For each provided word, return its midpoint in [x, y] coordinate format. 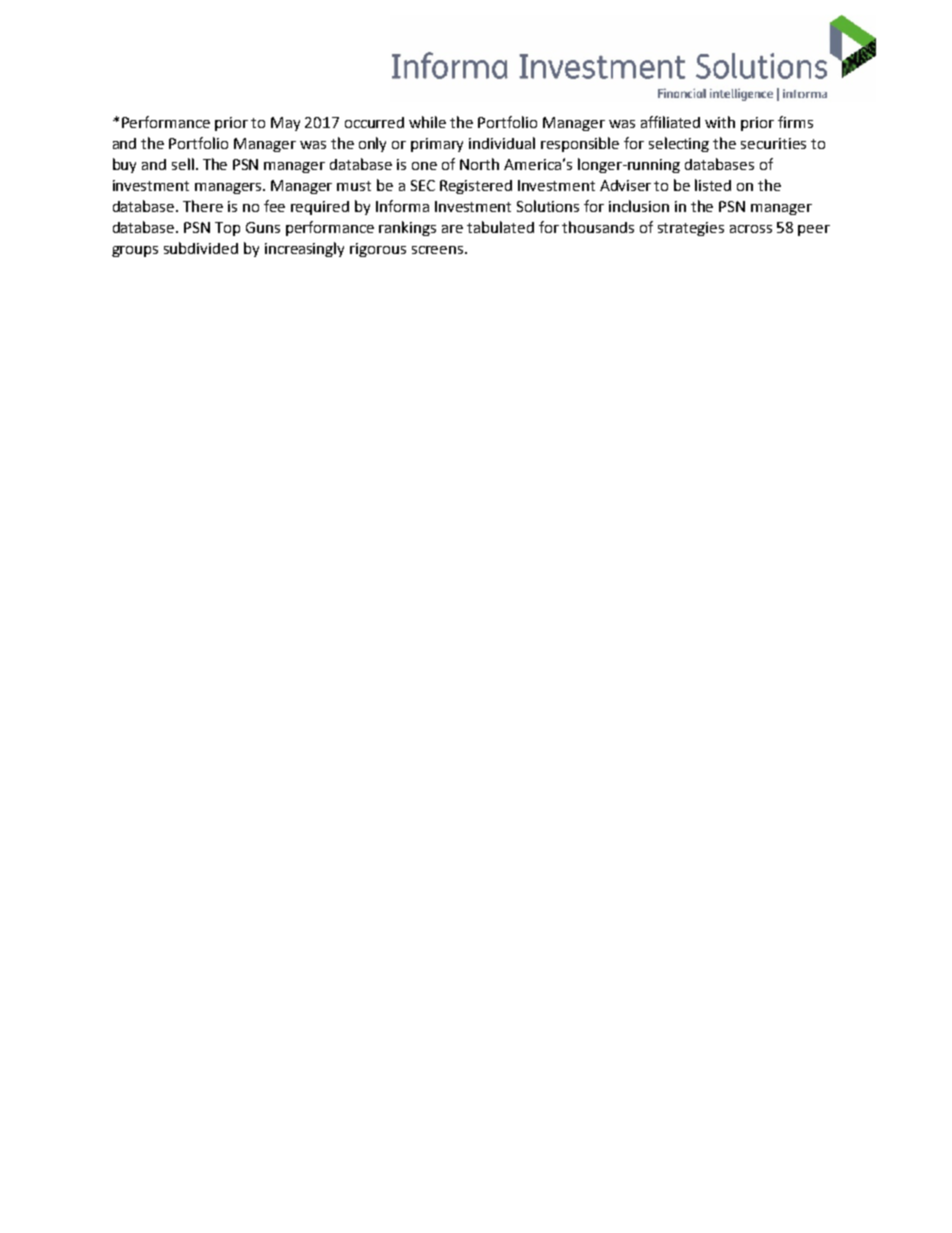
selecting [679, 144]
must [354, 186]
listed [713, 185]
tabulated [500, 227]
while [427, 122]
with [720, 122]
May [285, 124]
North [479, 164]
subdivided [201, 248]
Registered [476, 187]
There [203, 206]
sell [183, 164]
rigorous [378, 250]
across [751, 229]
